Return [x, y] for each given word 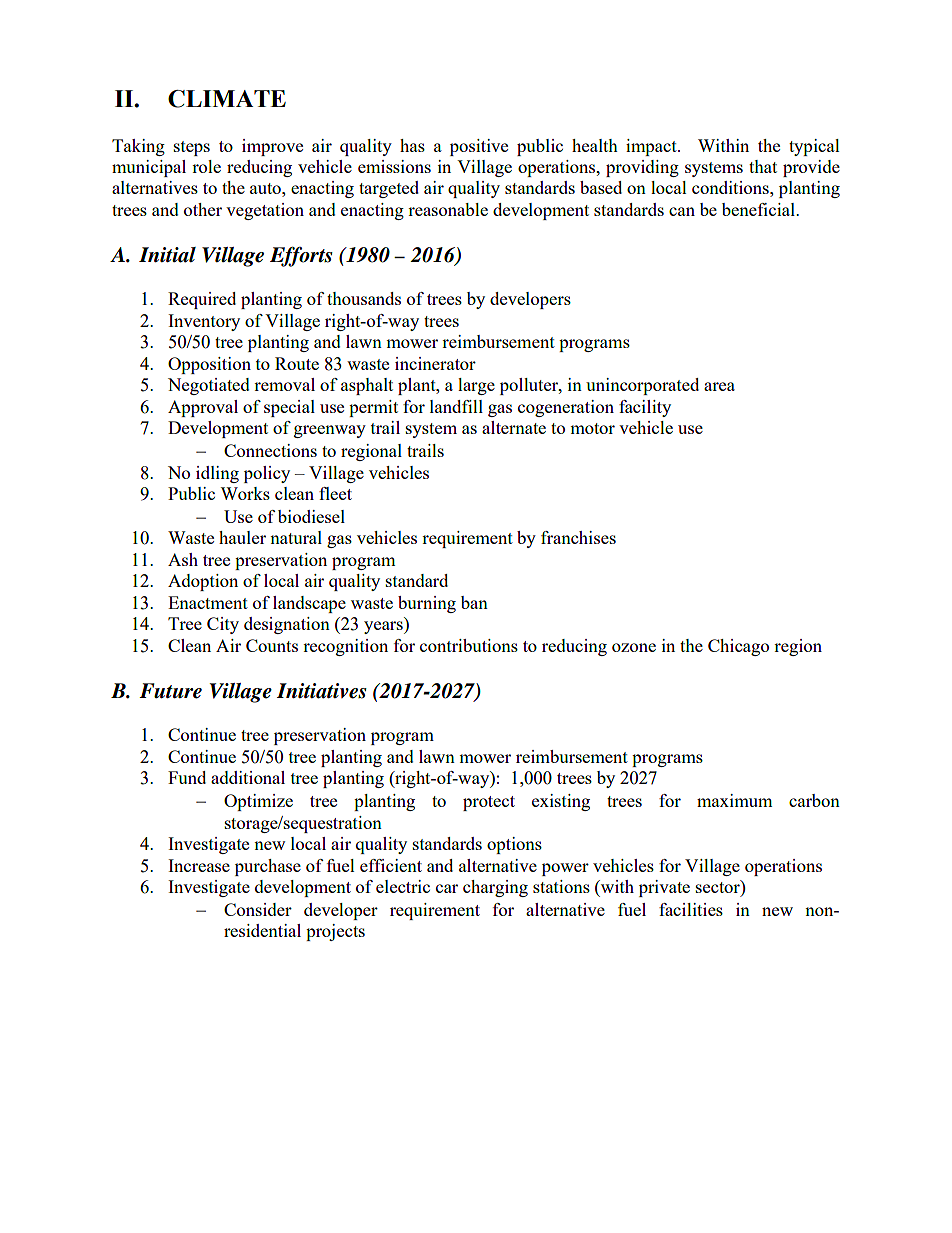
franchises [578, 537]
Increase [199, 865]
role [206, 166]
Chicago [738, 647]
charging [495, 888]
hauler [242, 537]
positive [479, 147]
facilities [691, 909]
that [763, 166]
